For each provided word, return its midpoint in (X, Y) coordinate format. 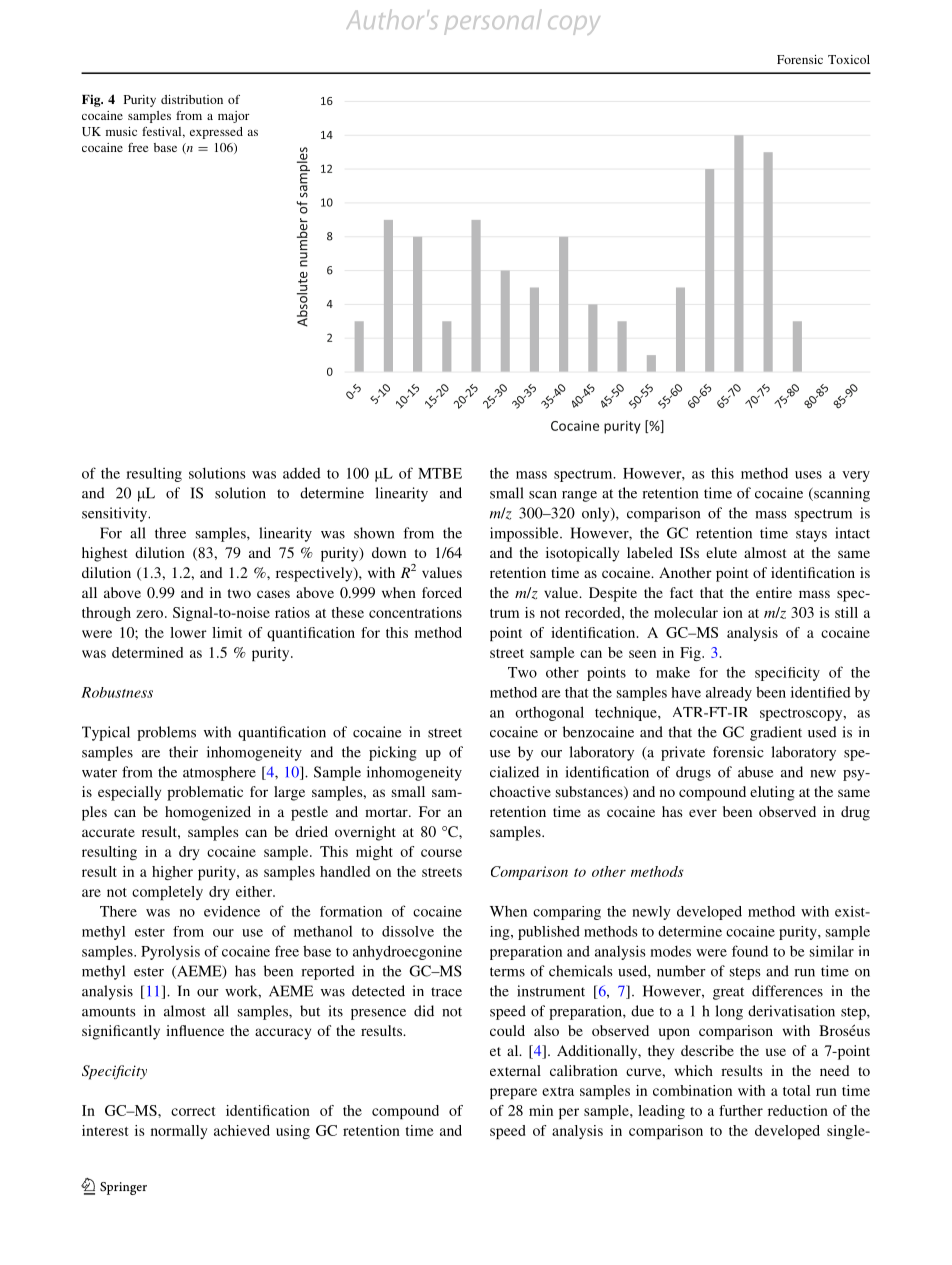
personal (492, 22)
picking (393, 753)
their (183, 752)
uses (808, 475)
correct (193, 1111)
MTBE (440, 473)
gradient (776, 733)
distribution (192, 99)
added (302, 473)
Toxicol (849, 59)
